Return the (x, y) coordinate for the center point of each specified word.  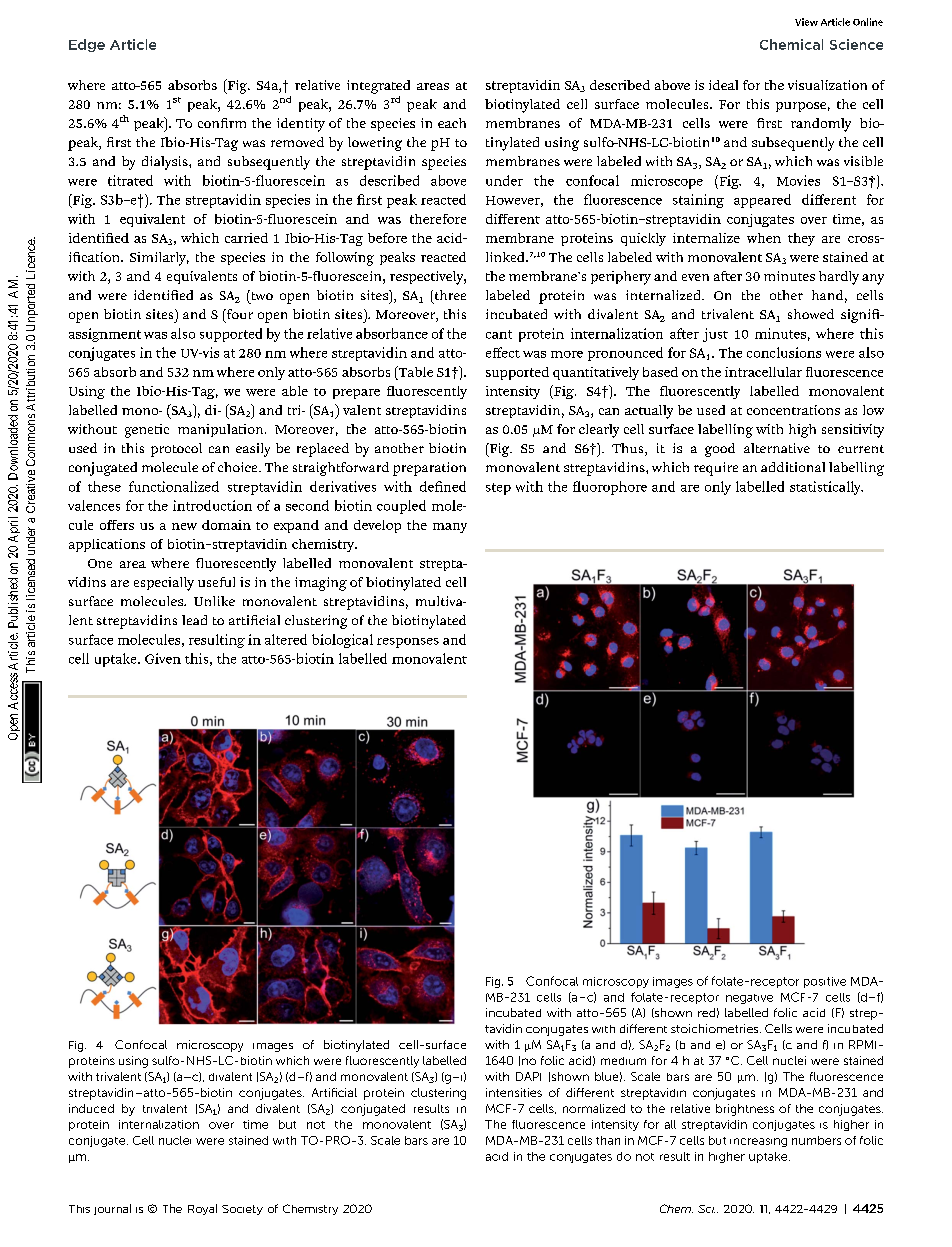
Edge (87, 45)
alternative (777, 448)
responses (408, 643)
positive (825, 982)
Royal (202, 1209)
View (806, 22)
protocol (176, 450)
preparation (429, 469)
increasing (758, 1142)
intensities (514, 1092)
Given (163, 658)
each (452, 123)
